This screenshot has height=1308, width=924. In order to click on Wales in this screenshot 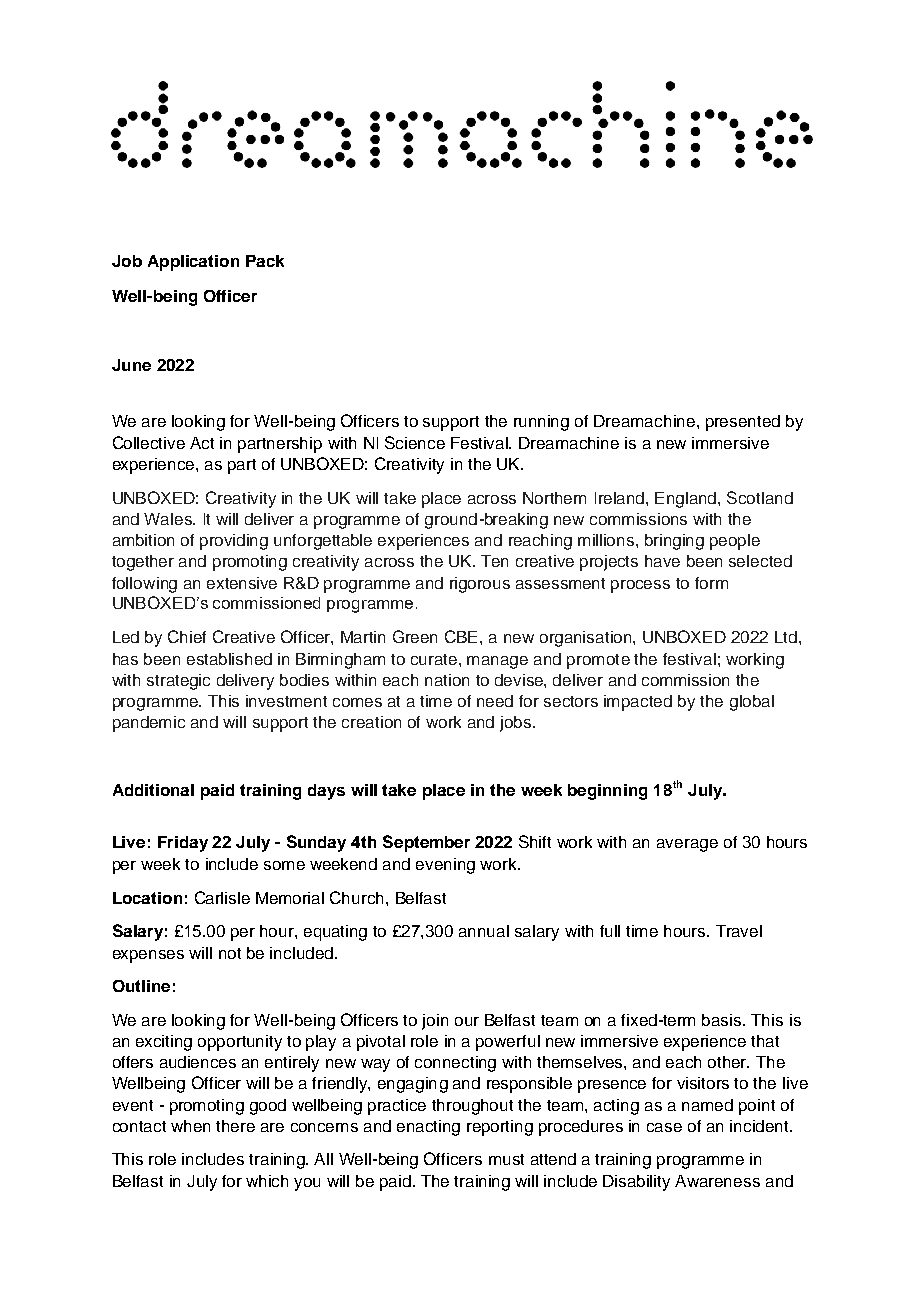, I will do `click(169, 519)`.
